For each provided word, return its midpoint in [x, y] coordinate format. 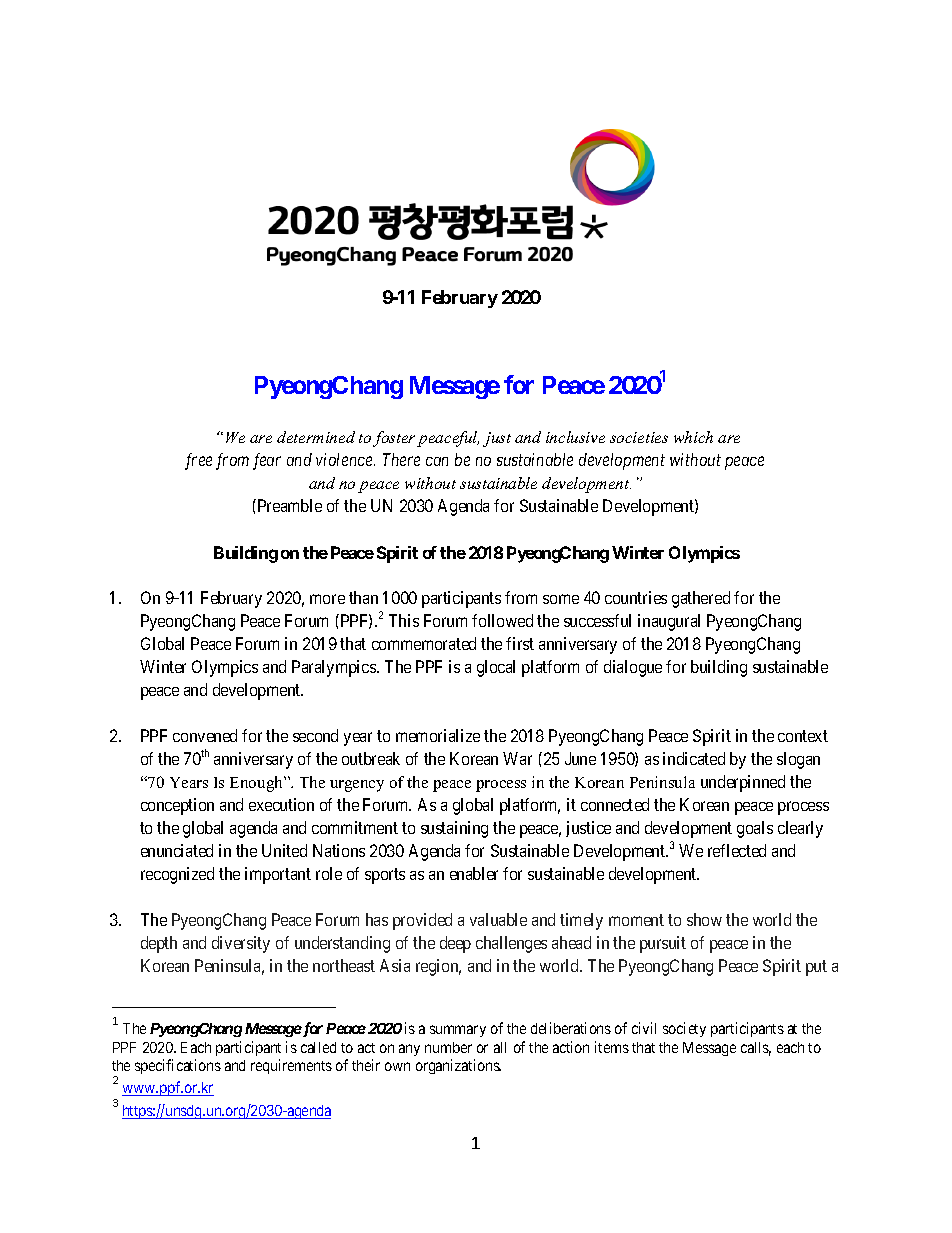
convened [205, 735]
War [517, 758]
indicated [694, 758]
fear [267, 461]
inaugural [669, 622]
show [704, 919]
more [327, 599]
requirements [291, 1066]
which [693, 437]
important [278, 875]
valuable [498, 919]
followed [502, 620]
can [437, 461]
